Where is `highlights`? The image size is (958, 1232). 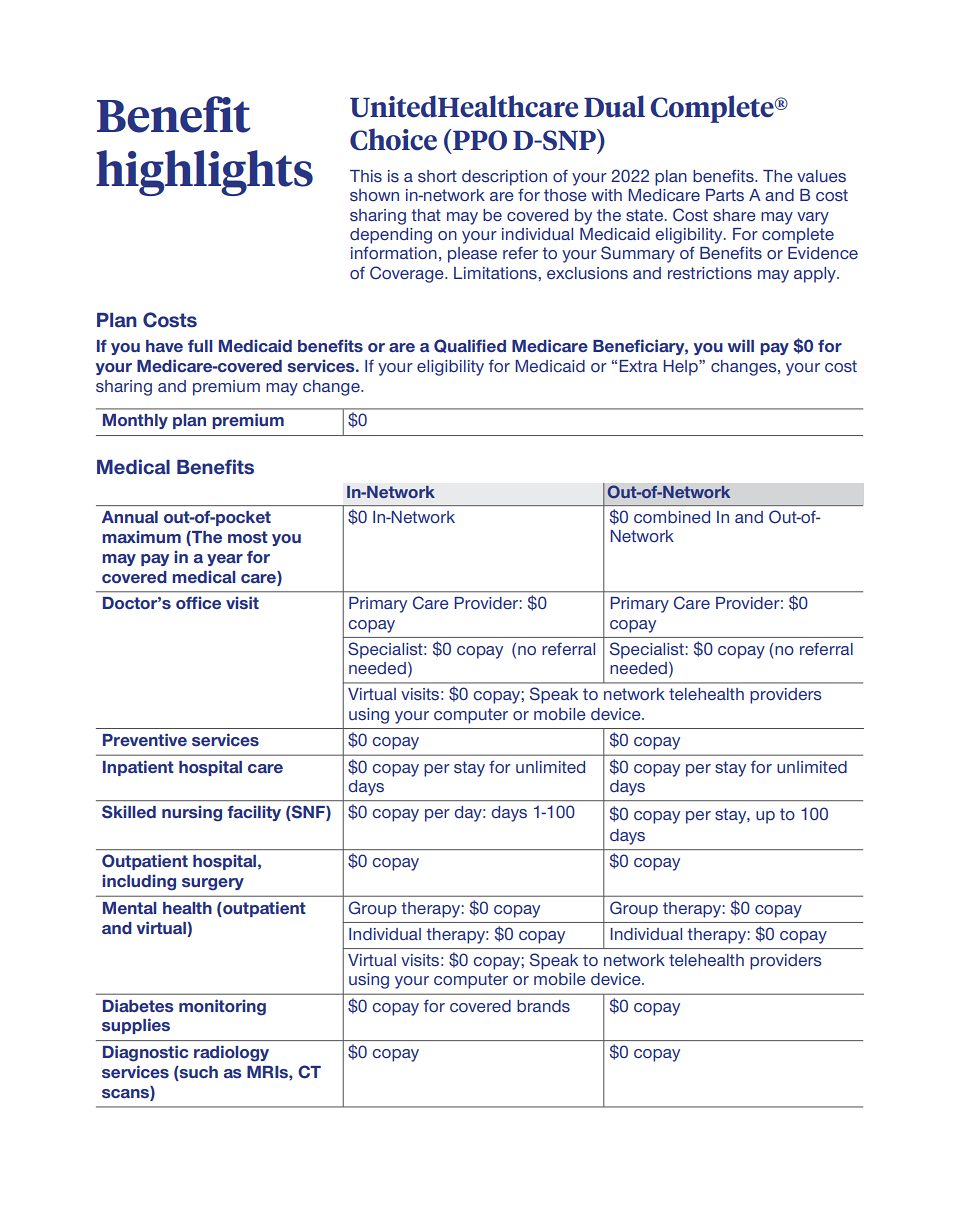
highlights is located at coordinates (204, 173).
